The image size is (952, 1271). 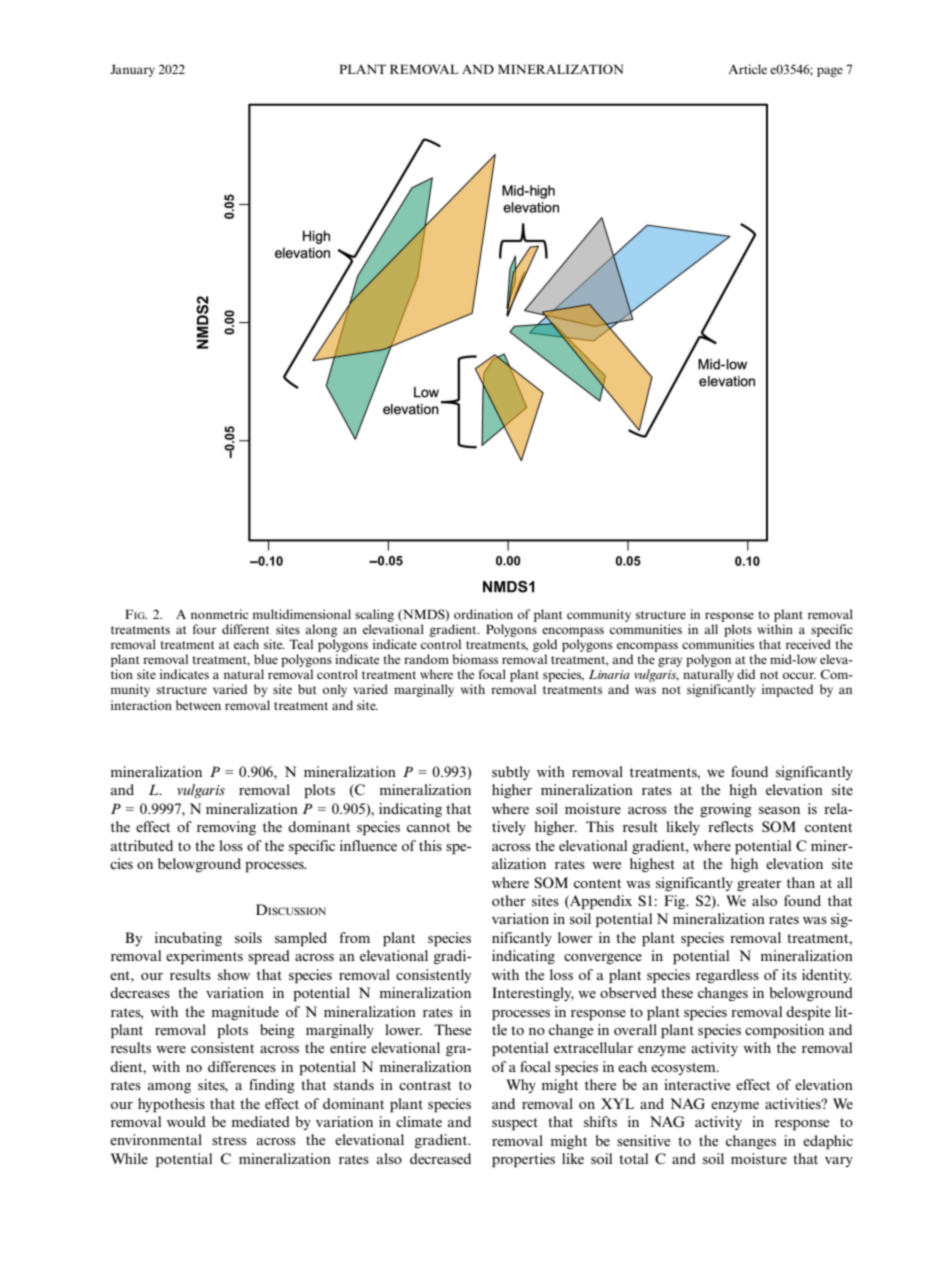 What do you see at coordinates (475, 659) in the screenshot?
I see `biomass` at bounding box center [475, 659].
